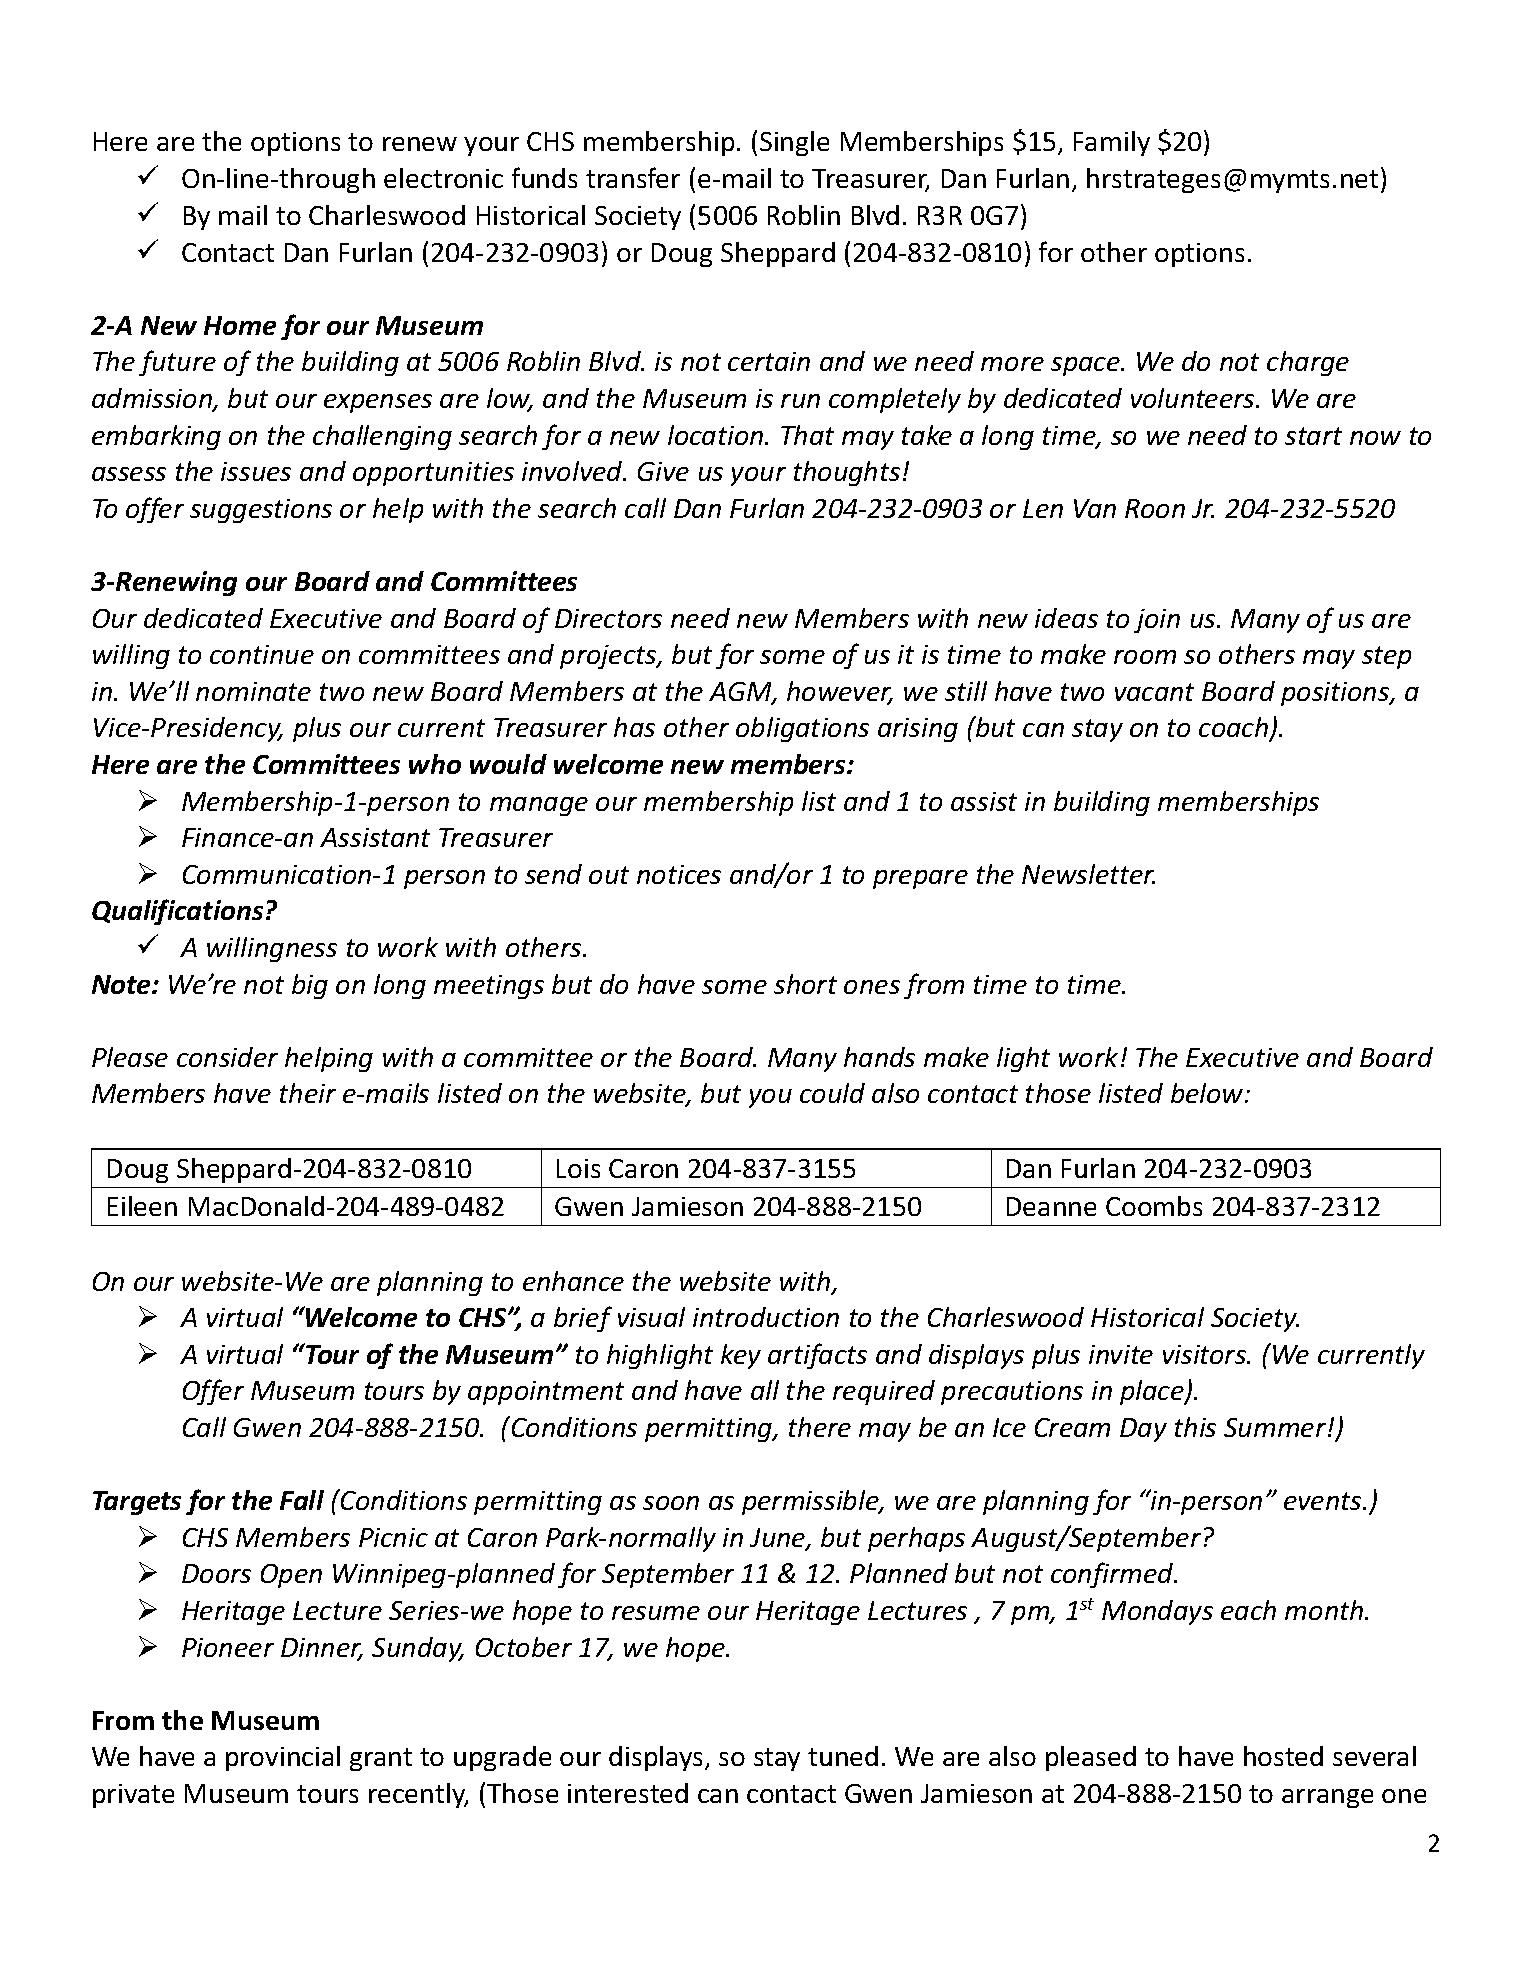  What do you see at coordinates (608, 618) in the page?
I see `Directors` at bounding box center [608, 618].
